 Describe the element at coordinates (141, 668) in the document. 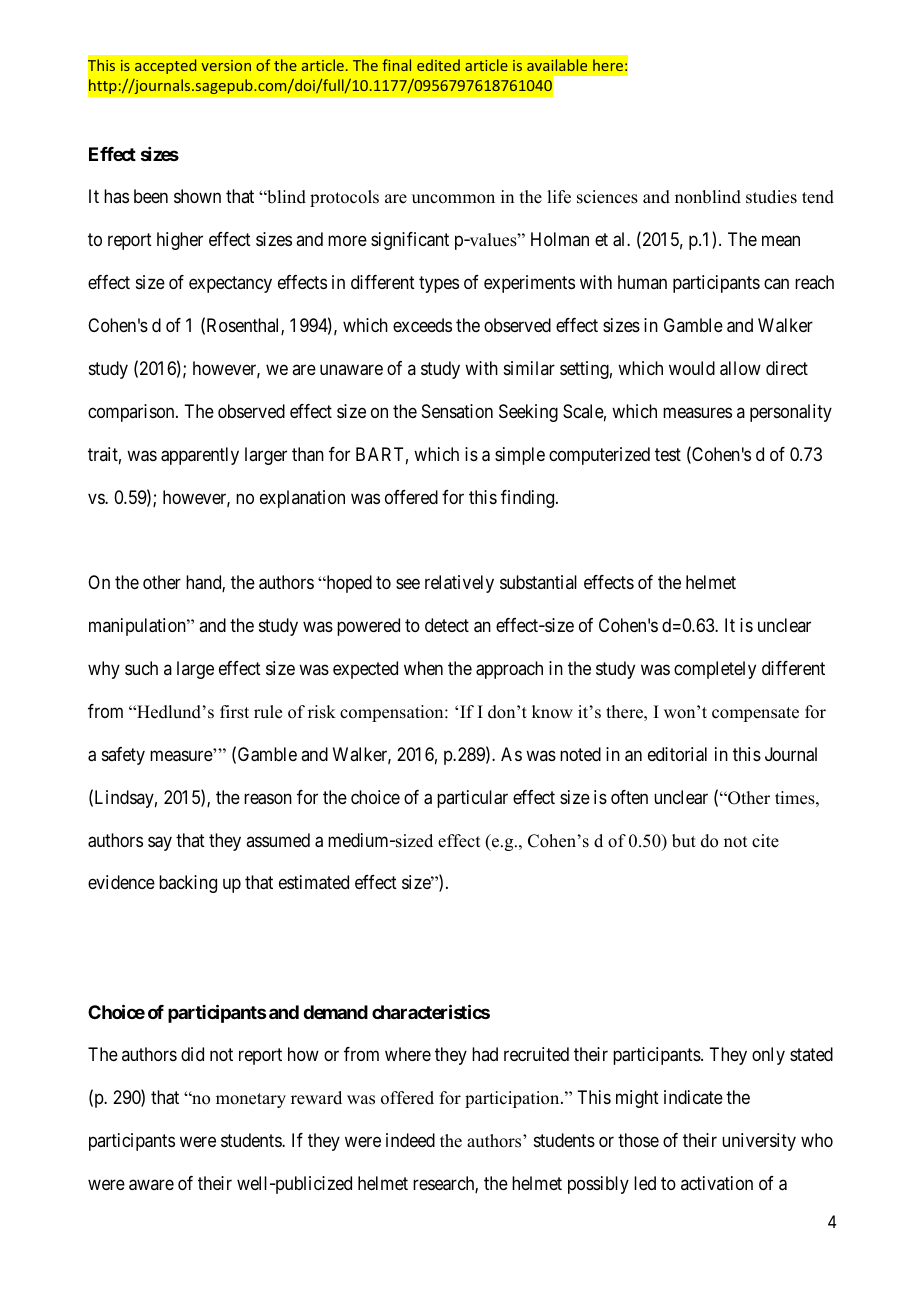

I see `such` at that location.
